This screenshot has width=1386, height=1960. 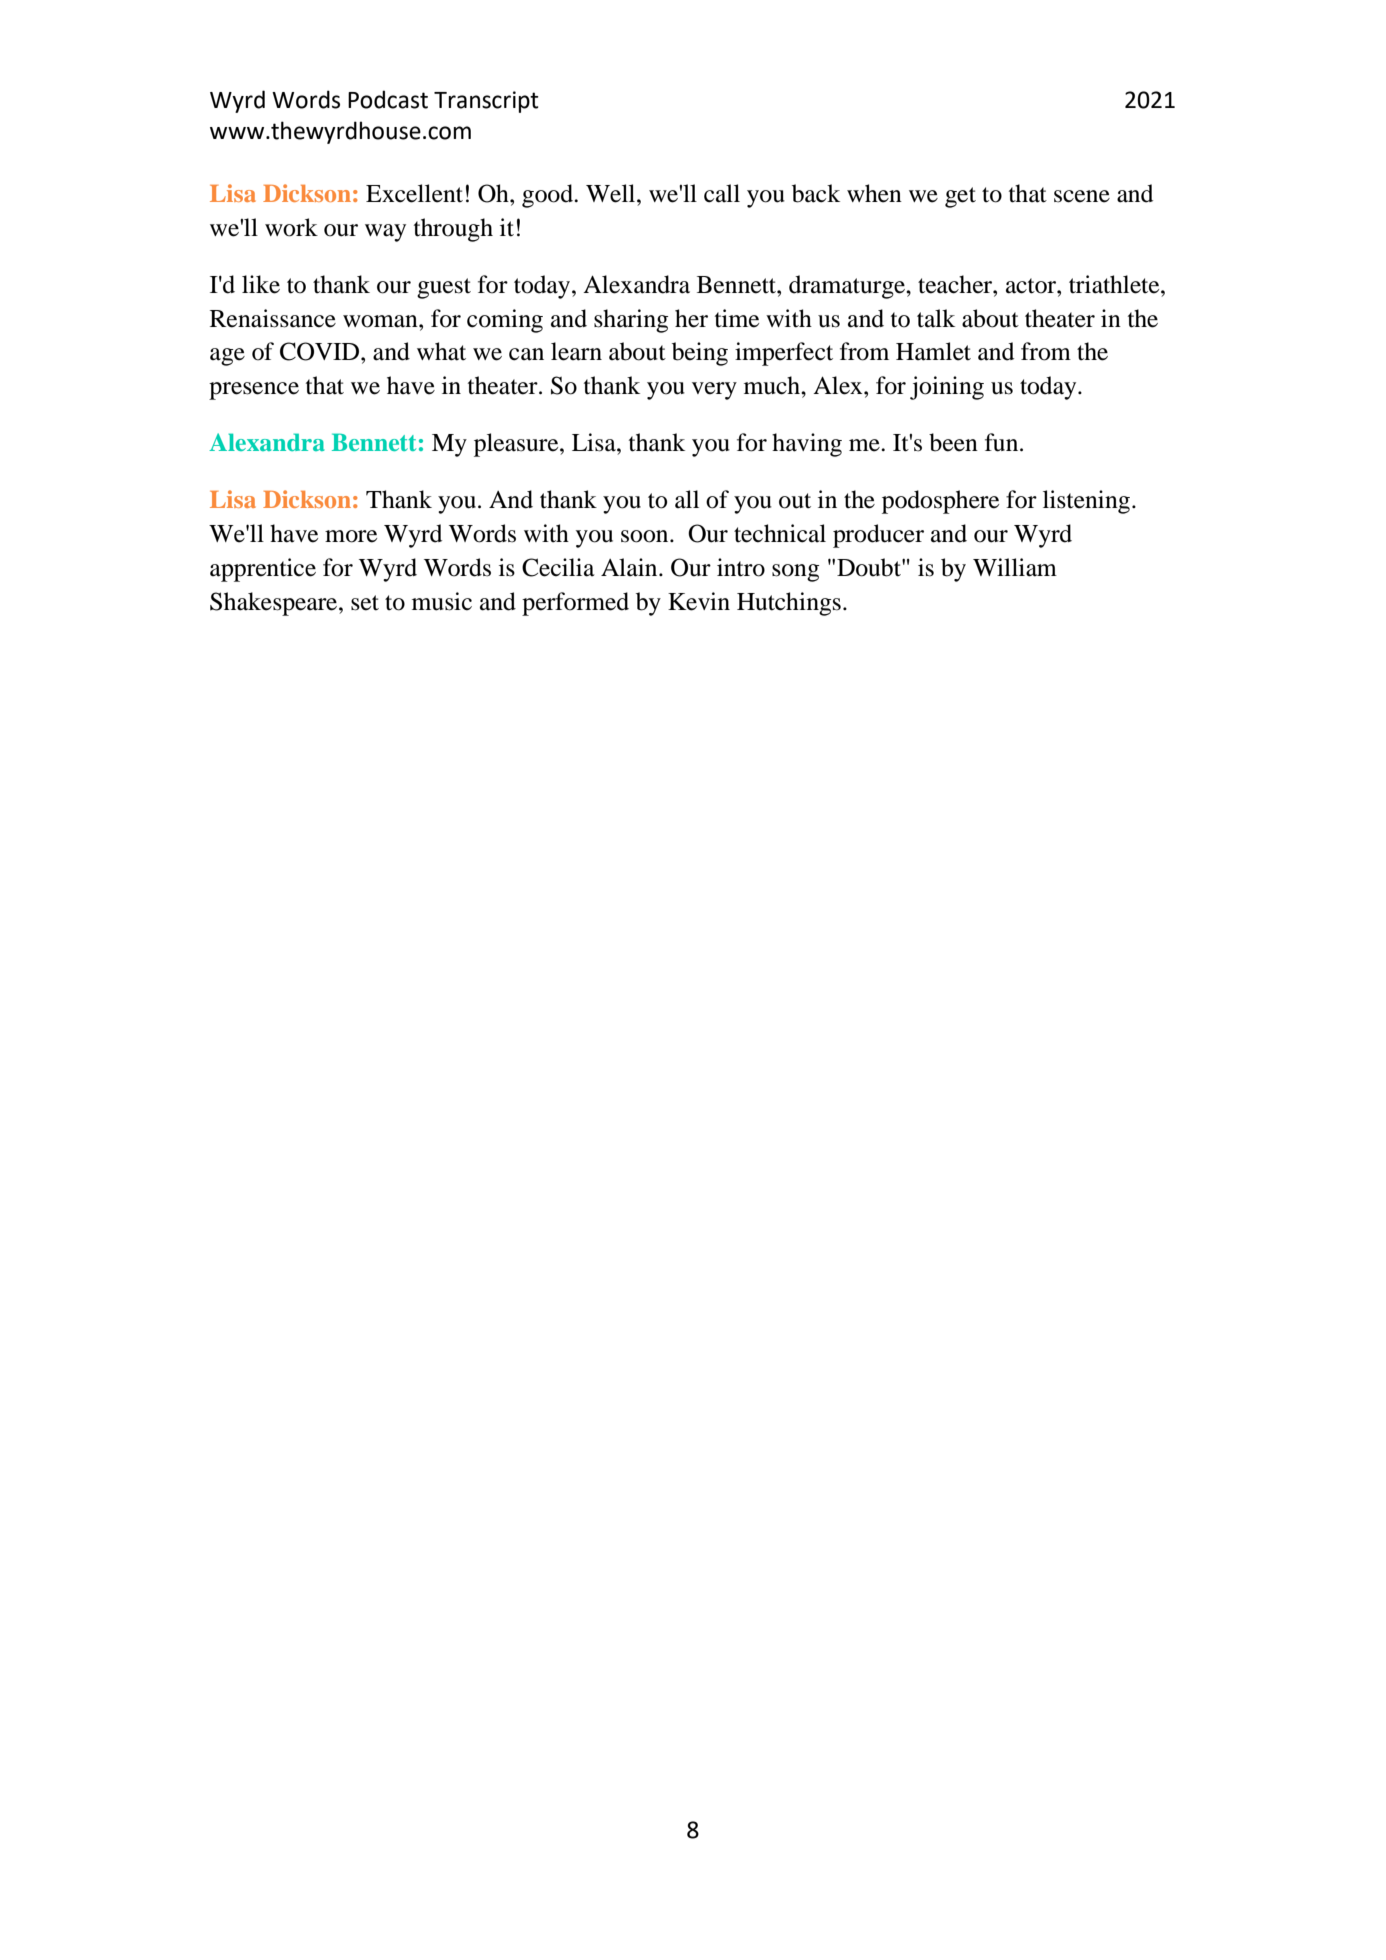 I want to click on get, so click(x=960, y=197).
